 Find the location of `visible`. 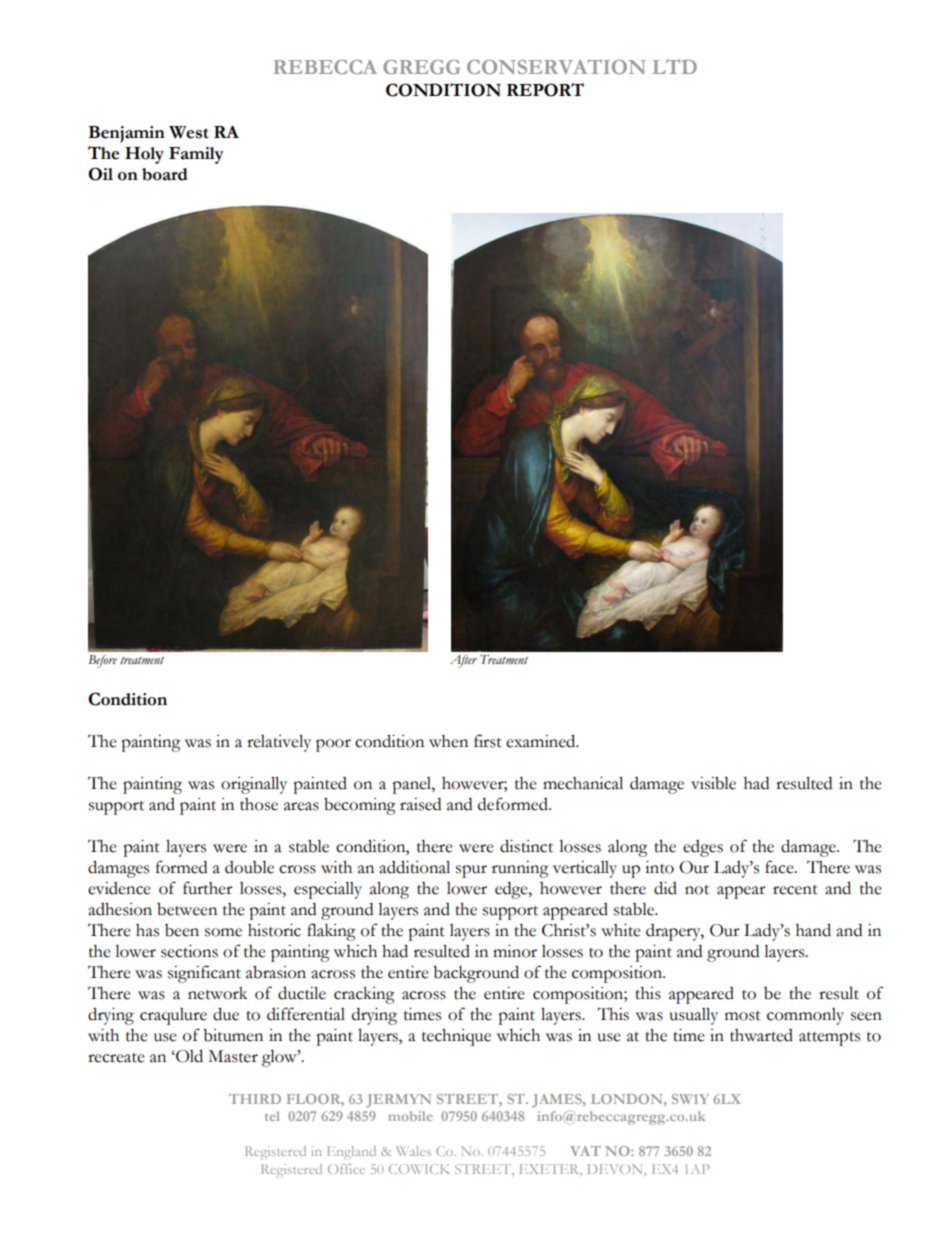

visible is located at coordinates (713, 783).
